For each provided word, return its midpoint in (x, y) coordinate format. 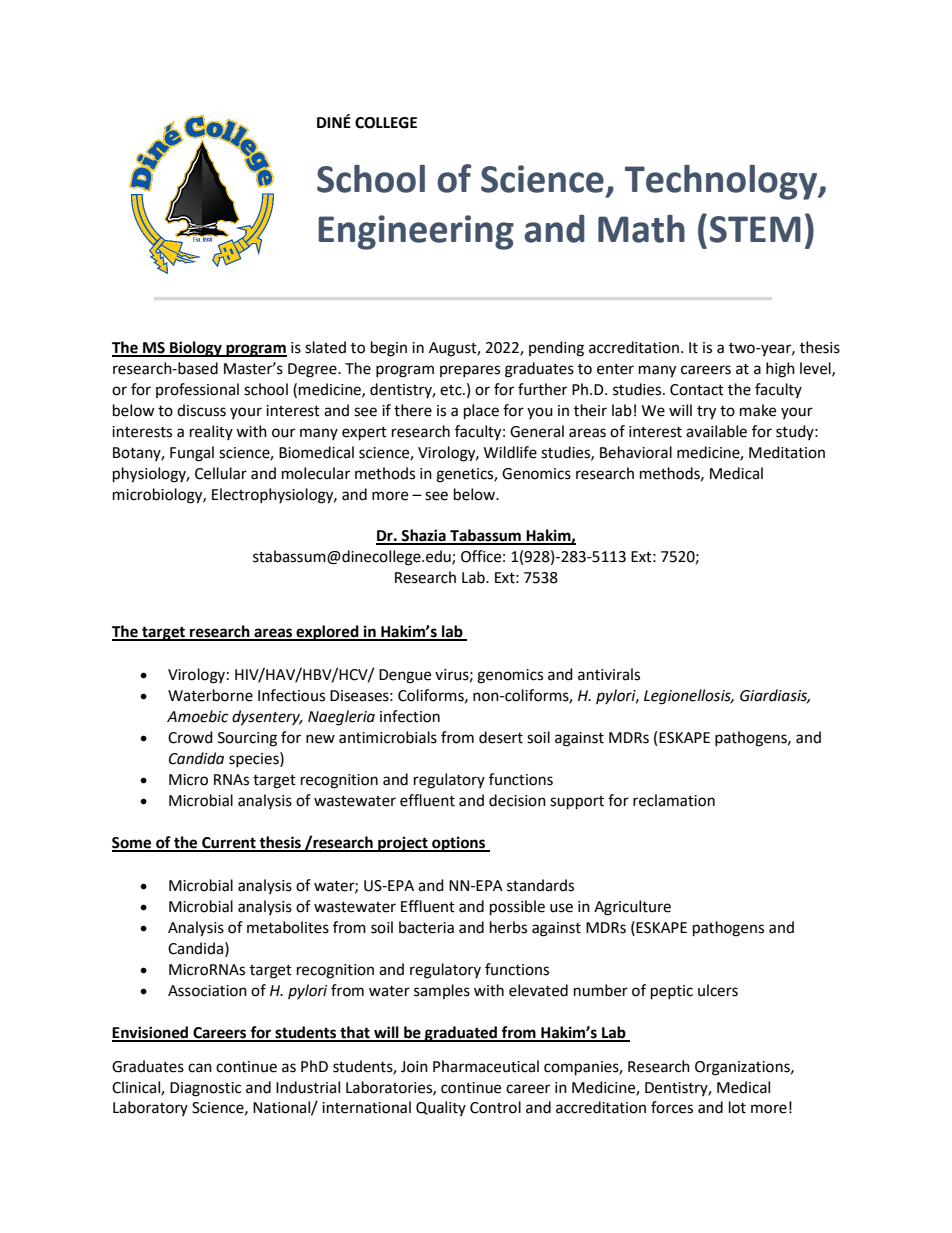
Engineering (416, 232)
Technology (722, 182)
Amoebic (197, 716)
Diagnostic (205, 1089)
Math (641, 229)
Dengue (405, 676)
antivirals (609, 674)
